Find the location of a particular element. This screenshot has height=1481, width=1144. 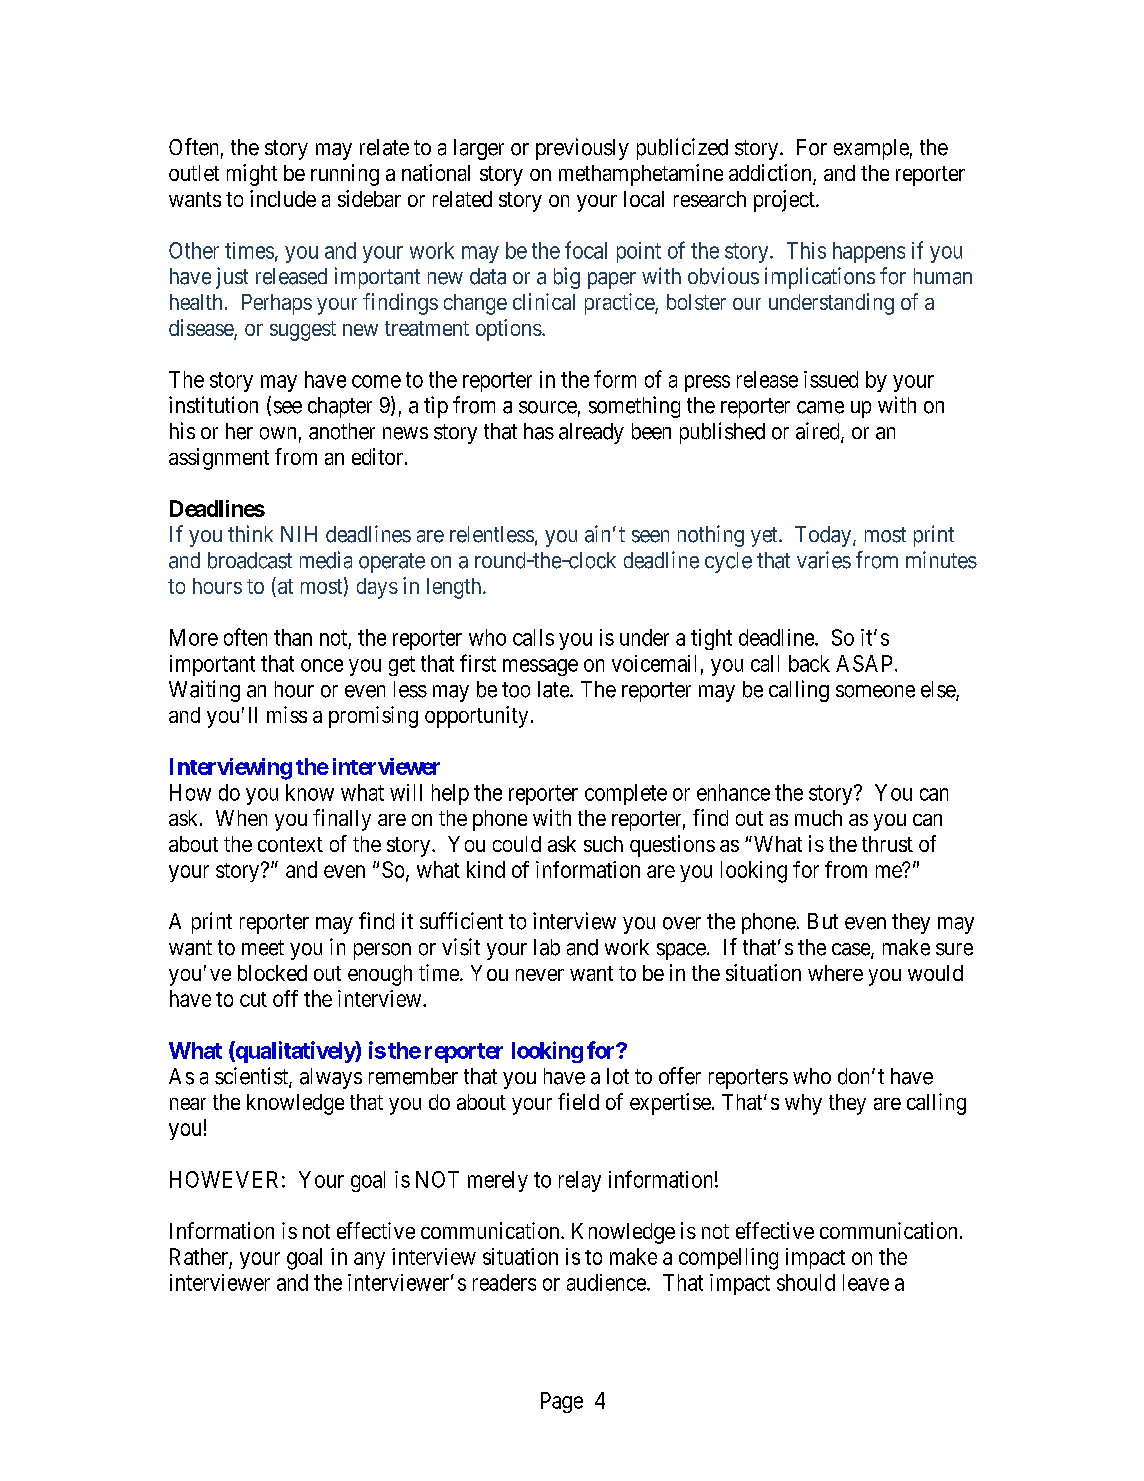

previously is located at coordinates (582, 149).
